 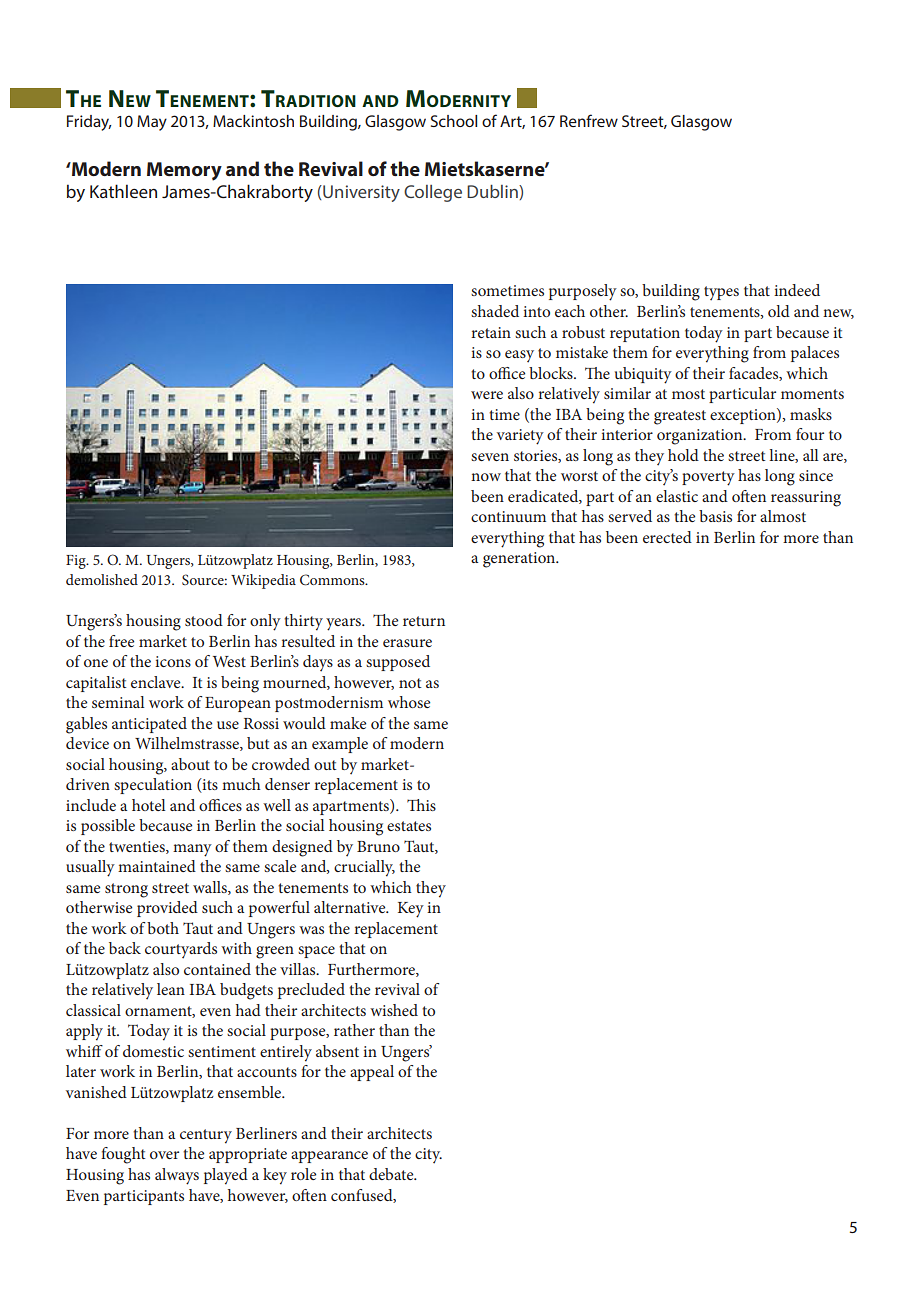 I want to click on School, so click(x=454, y=121).
